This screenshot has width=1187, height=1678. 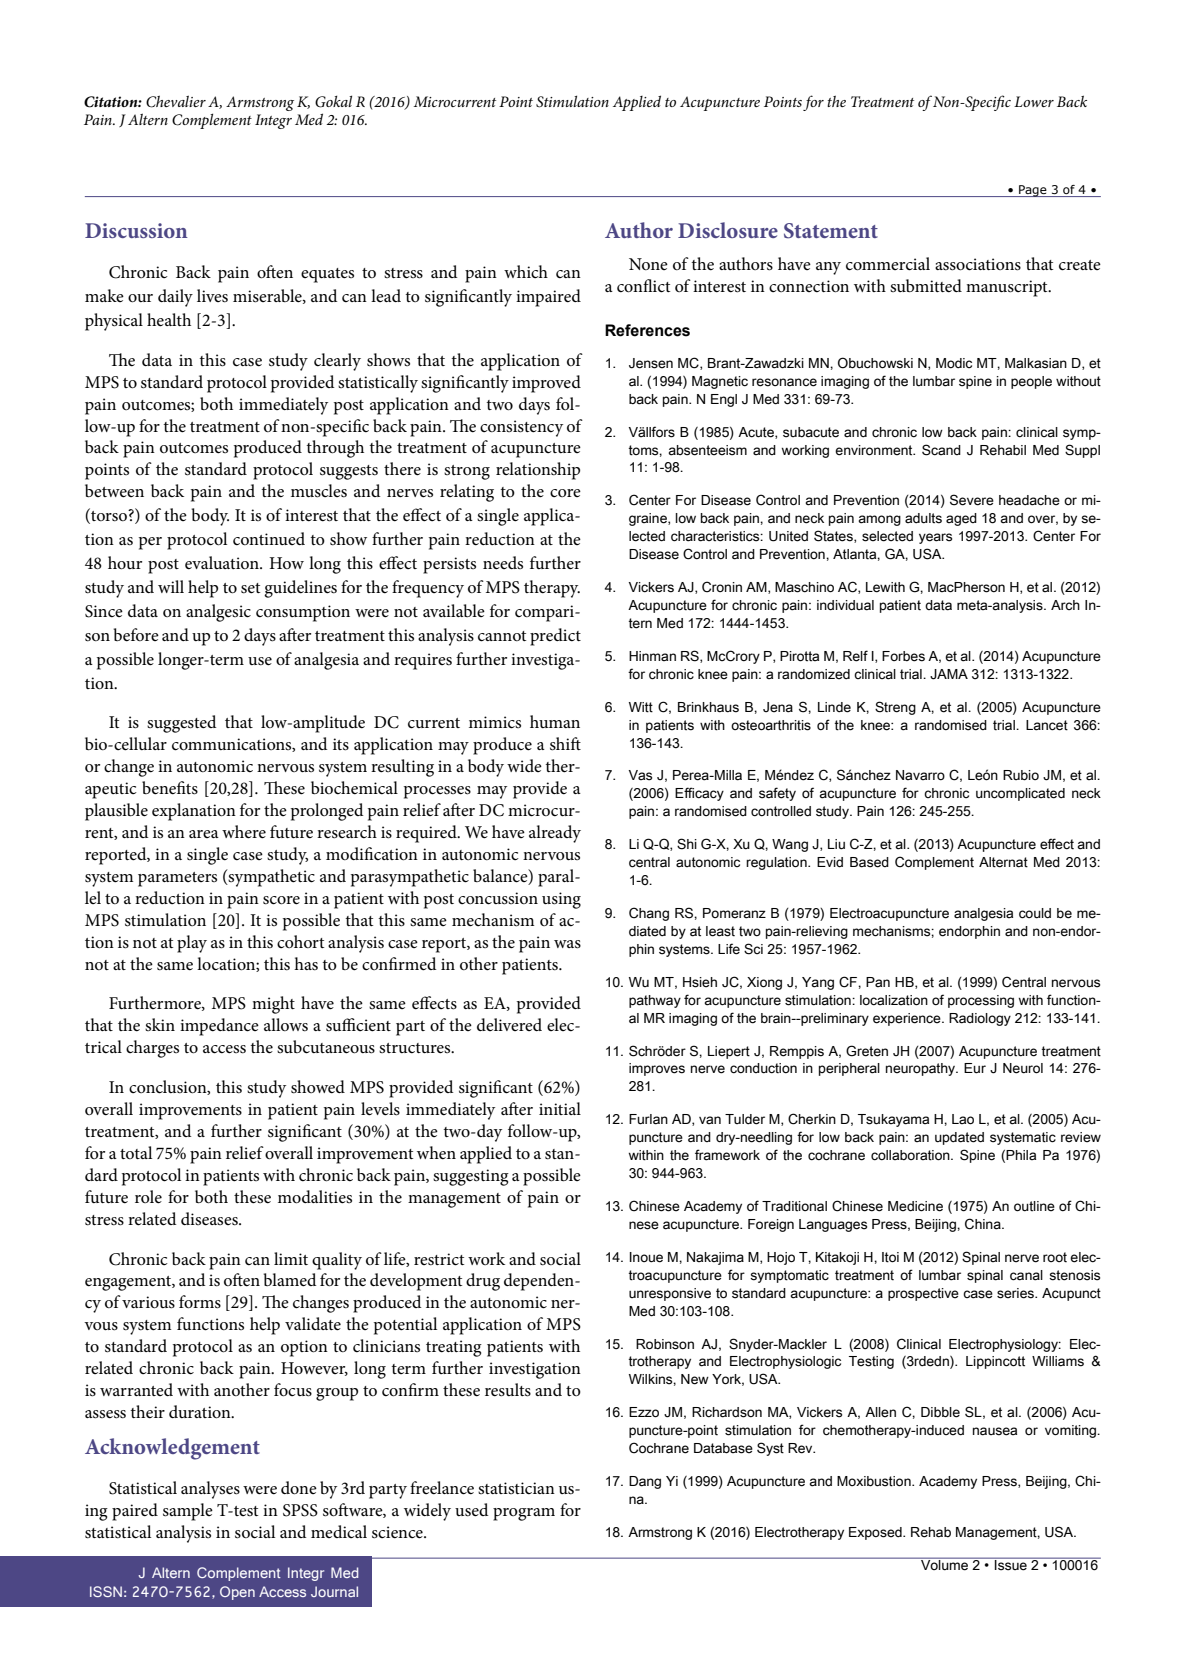 I want to click on continued, so click(x=269, y=538).
